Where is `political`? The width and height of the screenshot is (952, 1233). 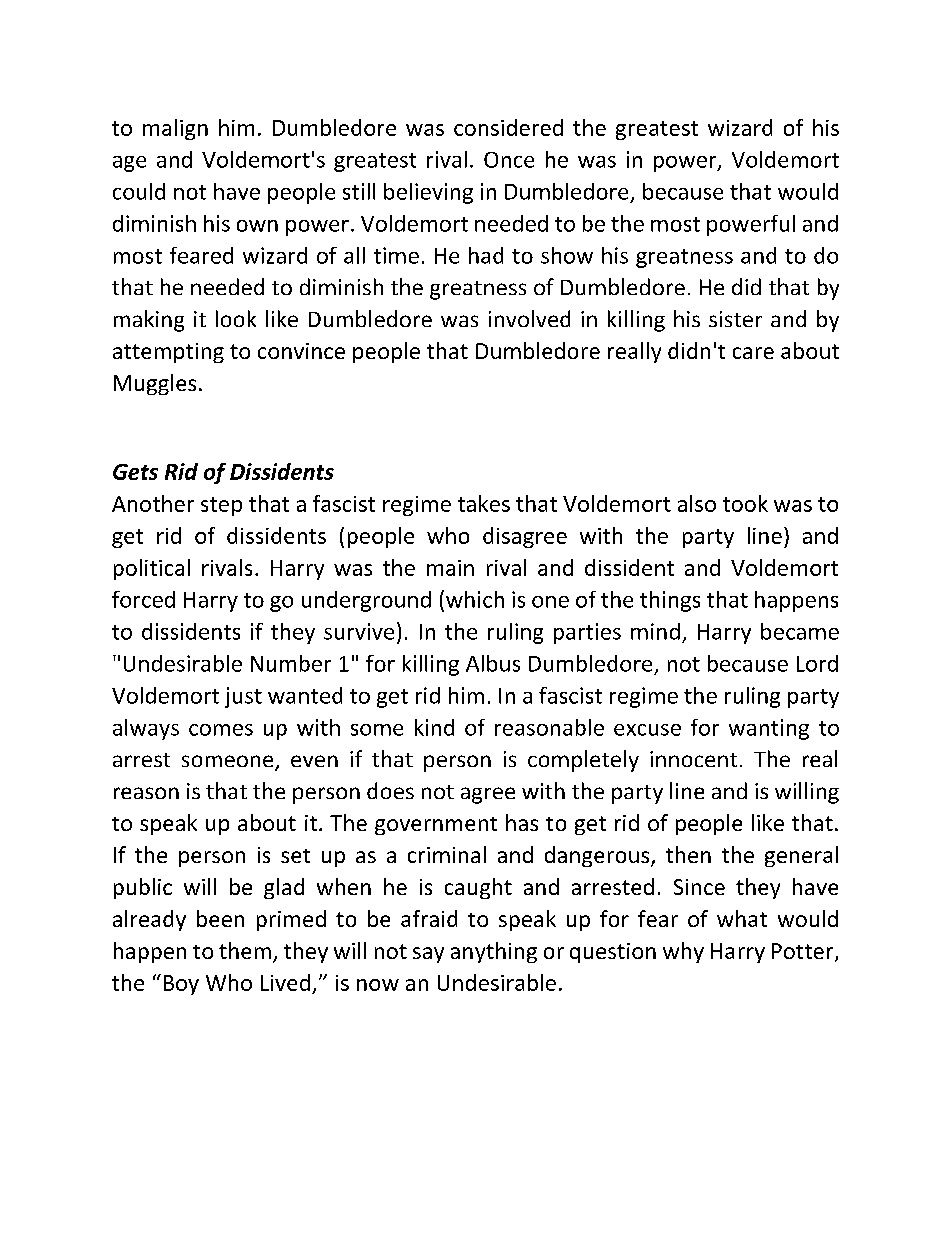 political is located at coordinates (152, 569).
